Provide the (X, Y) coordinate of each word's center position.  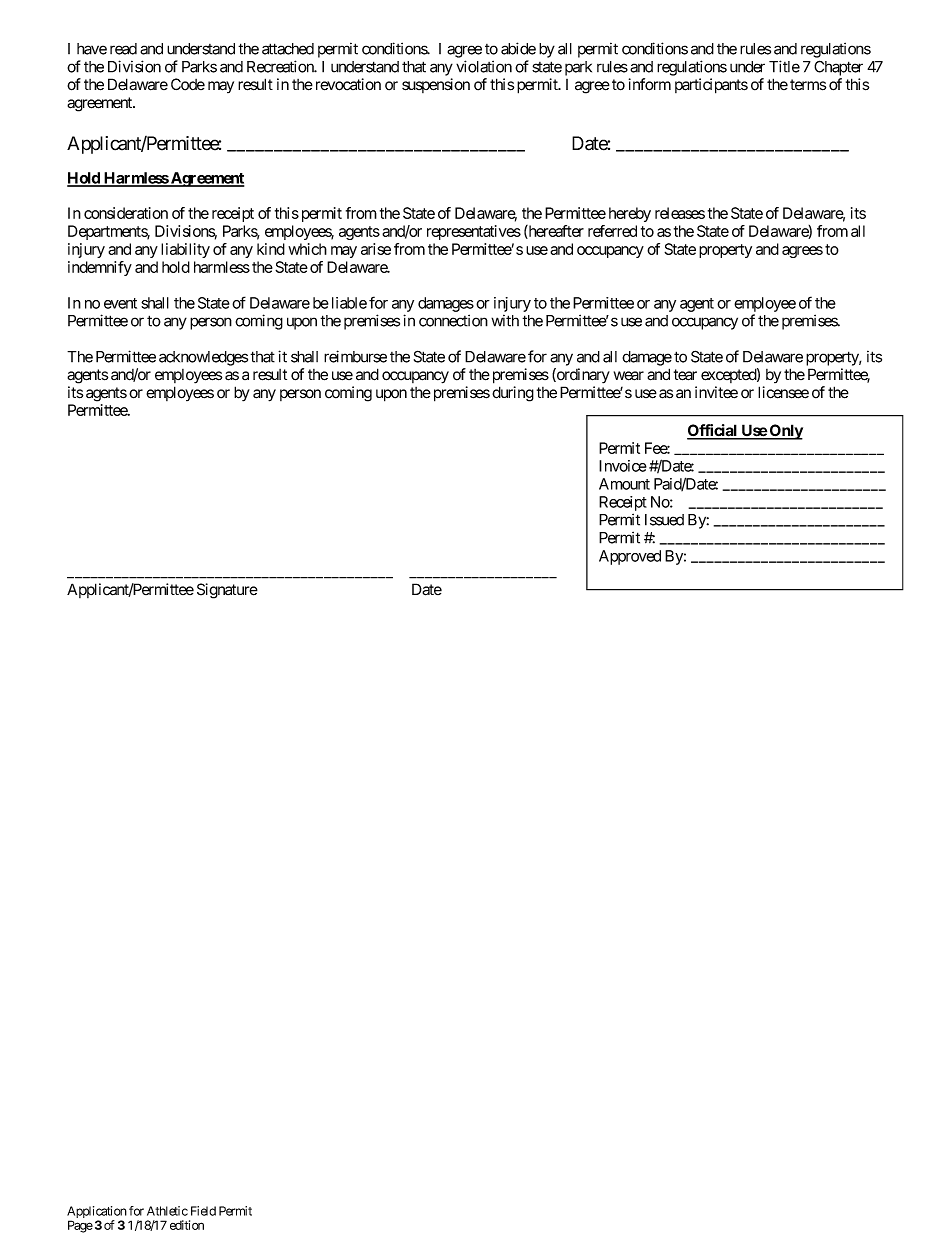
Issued (664, 520)
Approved (630, 557)
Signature (227, 591)
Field (203, 1211)
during (513, 394)
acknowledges (203, 358)
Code (188, 84)
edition (187, 1225)
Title (784, 66)
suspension (436, 85)
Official (713, 431)
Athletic (167, 1211)
